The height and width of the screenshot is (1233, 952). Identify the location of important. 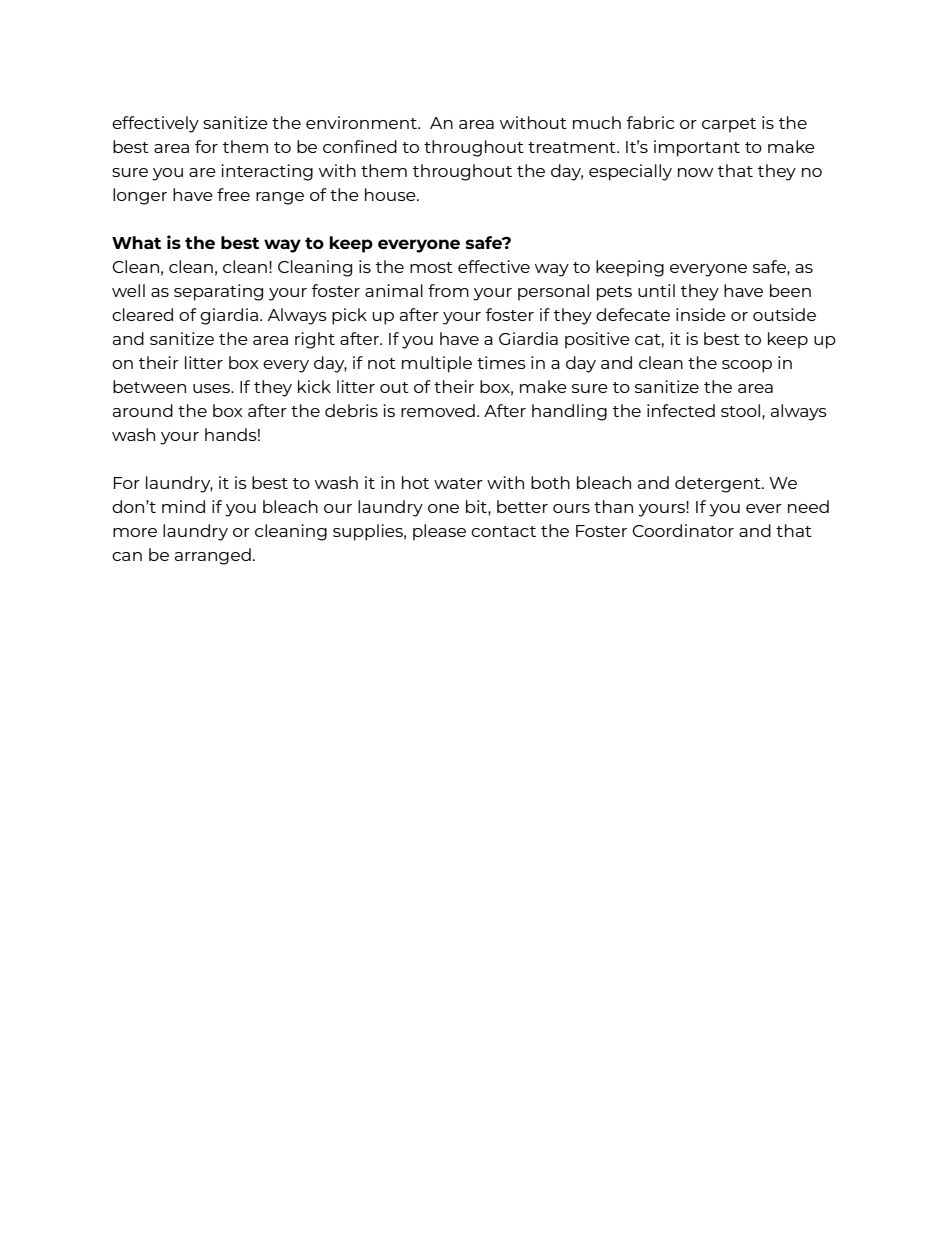
(697, 148).
